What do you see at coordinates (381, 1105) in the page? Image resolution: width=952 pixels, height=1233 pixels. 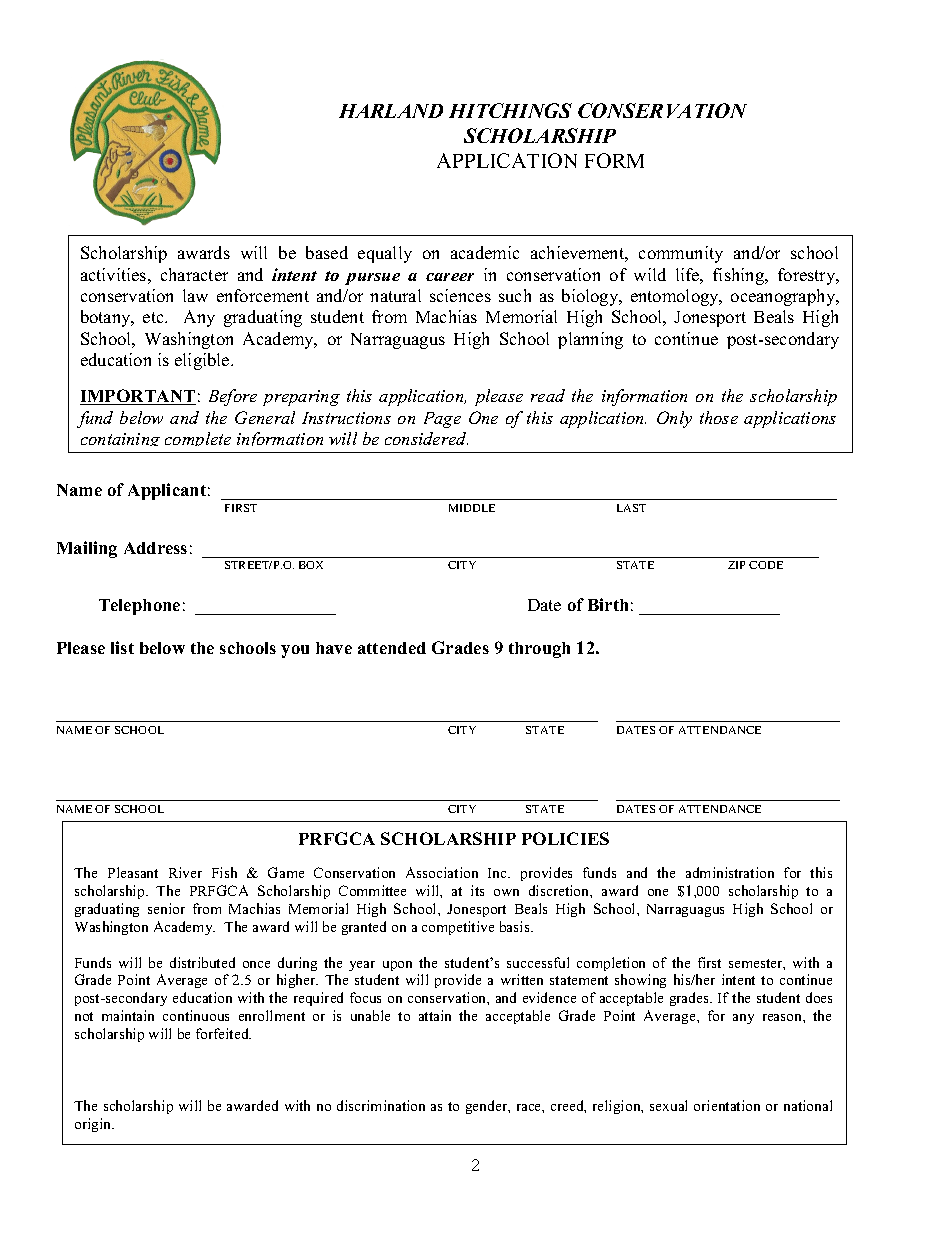 I see `discrimination` at bounding box center [381, 1105].
